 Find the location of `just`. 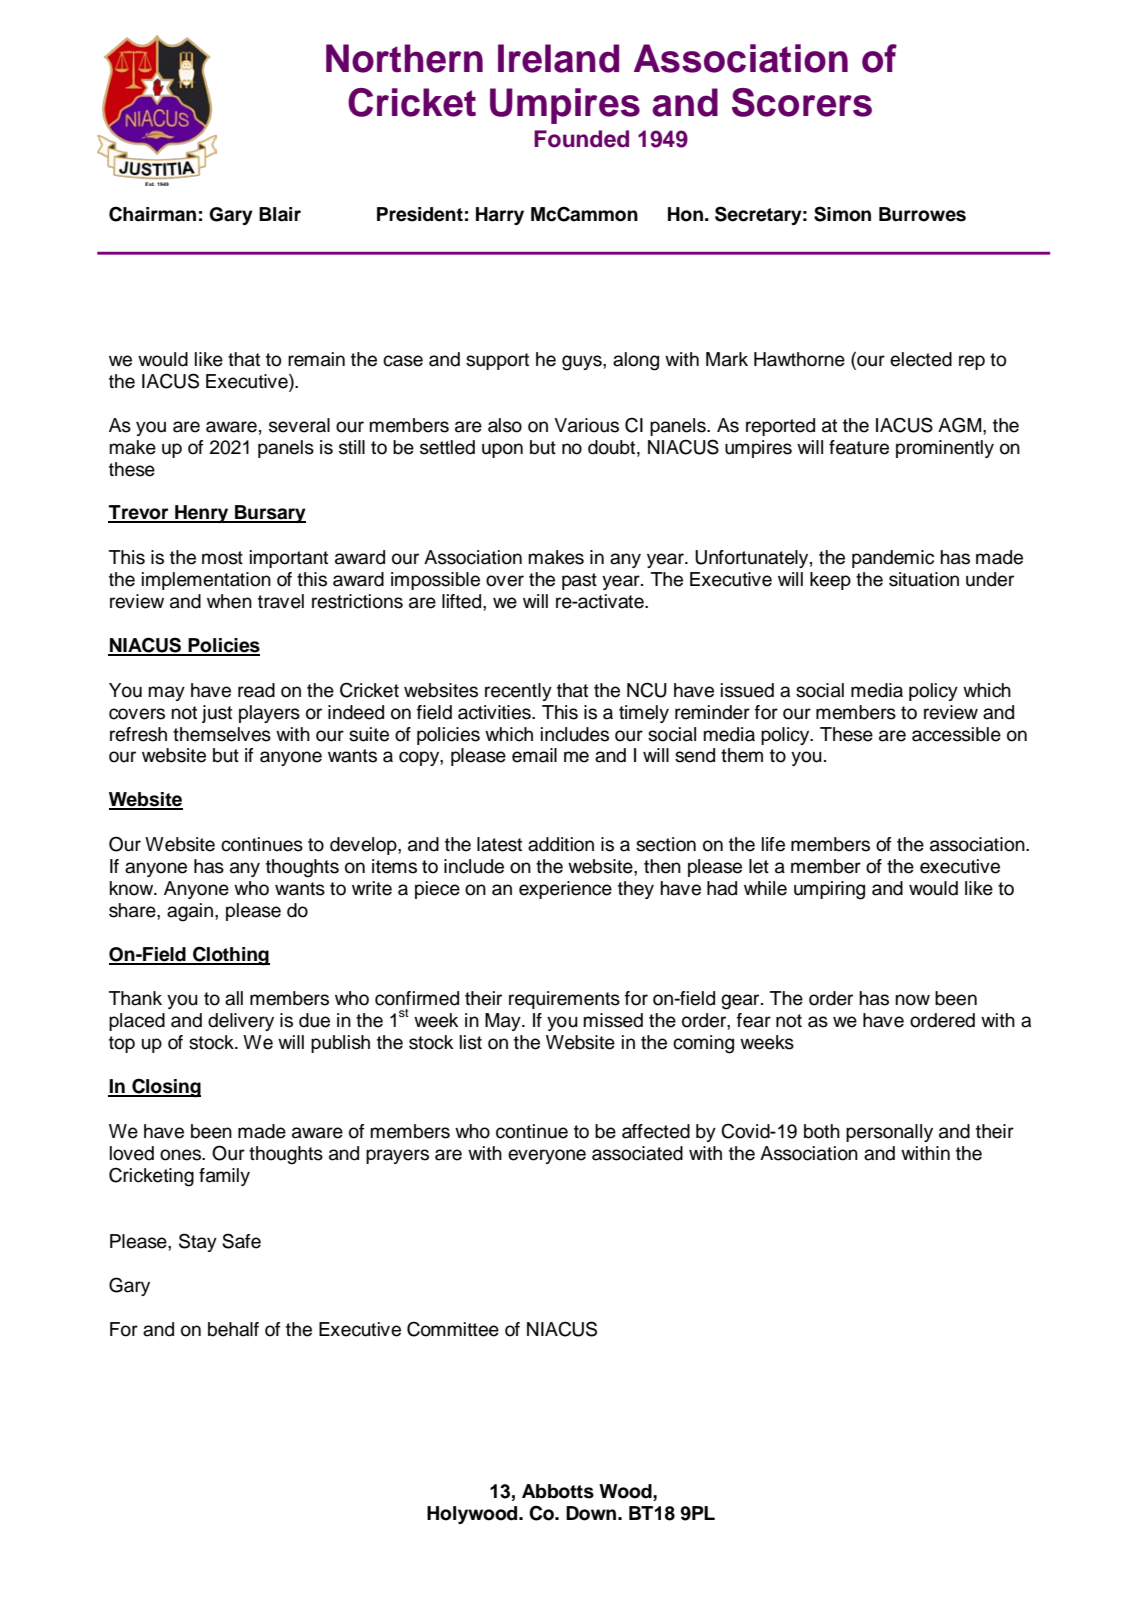

just is located at coordinates (217, 714).
